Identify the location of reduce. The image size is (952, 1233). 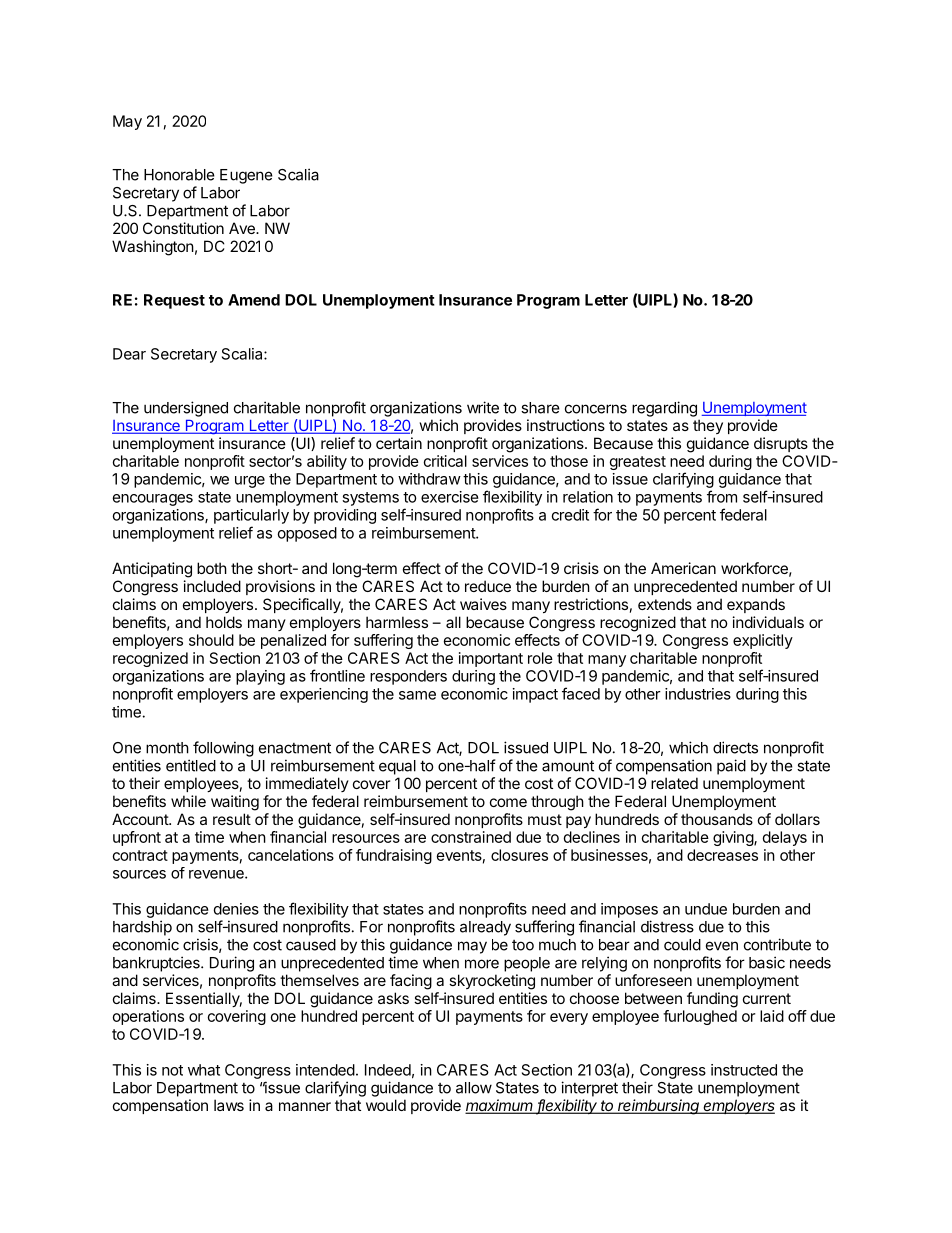
(488, 586).
